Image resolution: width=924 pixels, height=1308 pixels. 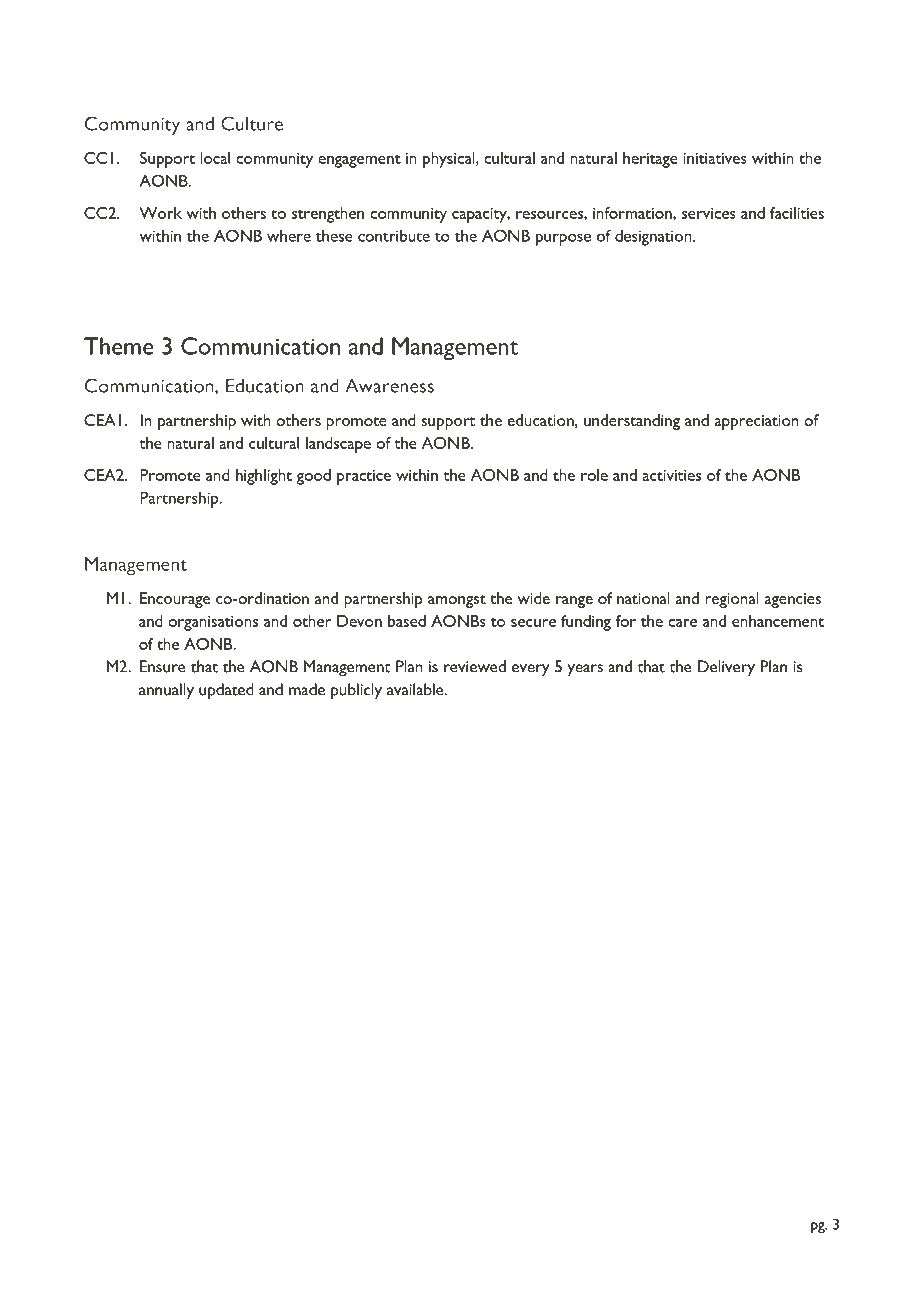 What do you see at coordinates (475, 666) in the screenshot?
I see `reviewed` at bounding box center [475, 666].
